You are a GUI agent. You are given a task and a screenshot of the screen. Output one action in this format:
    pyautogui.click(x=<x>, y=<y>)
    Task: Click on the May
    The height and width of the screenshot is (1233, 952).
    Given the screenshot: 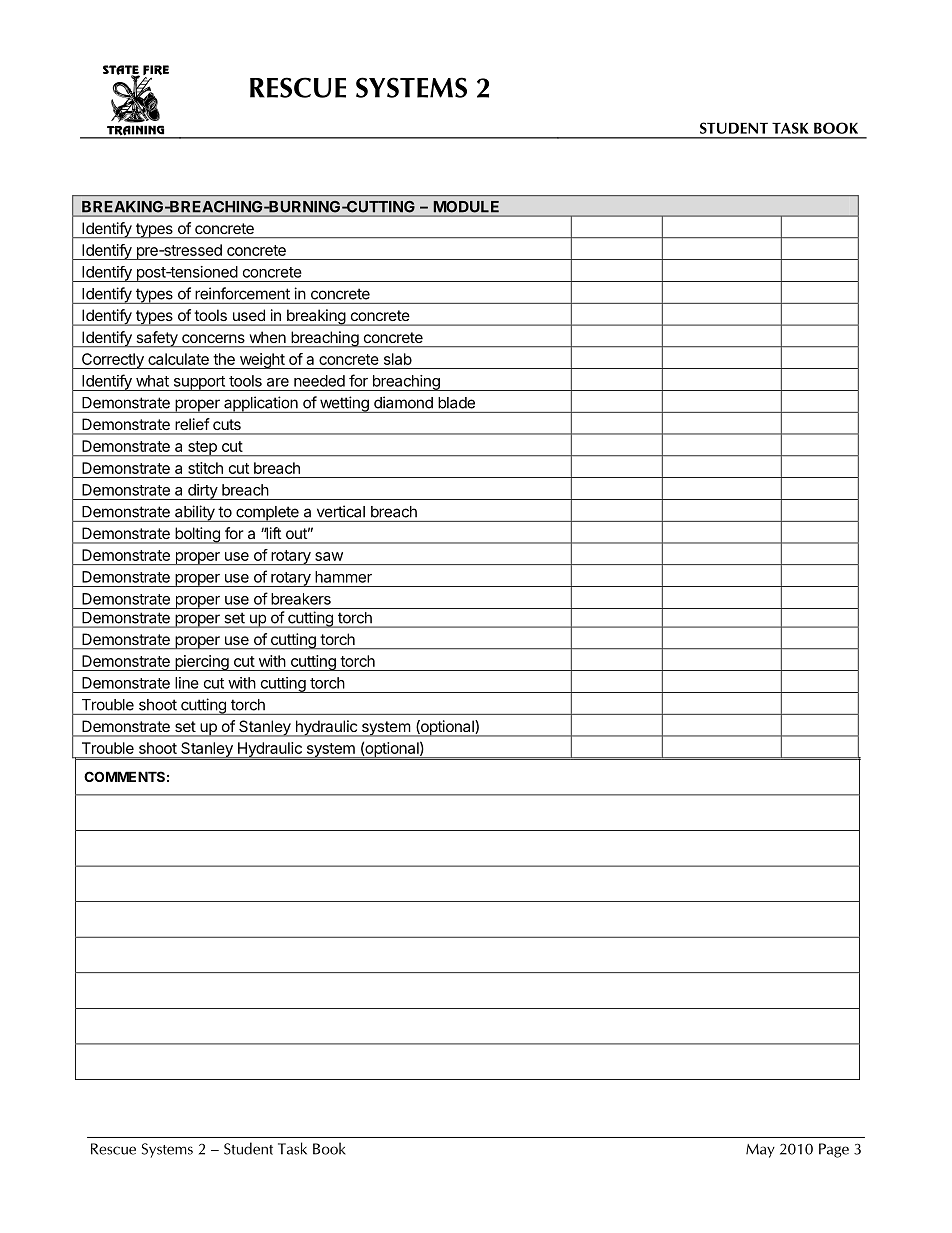 What is the action you would take?
    pyautogui.click(x=760, y=1151)
